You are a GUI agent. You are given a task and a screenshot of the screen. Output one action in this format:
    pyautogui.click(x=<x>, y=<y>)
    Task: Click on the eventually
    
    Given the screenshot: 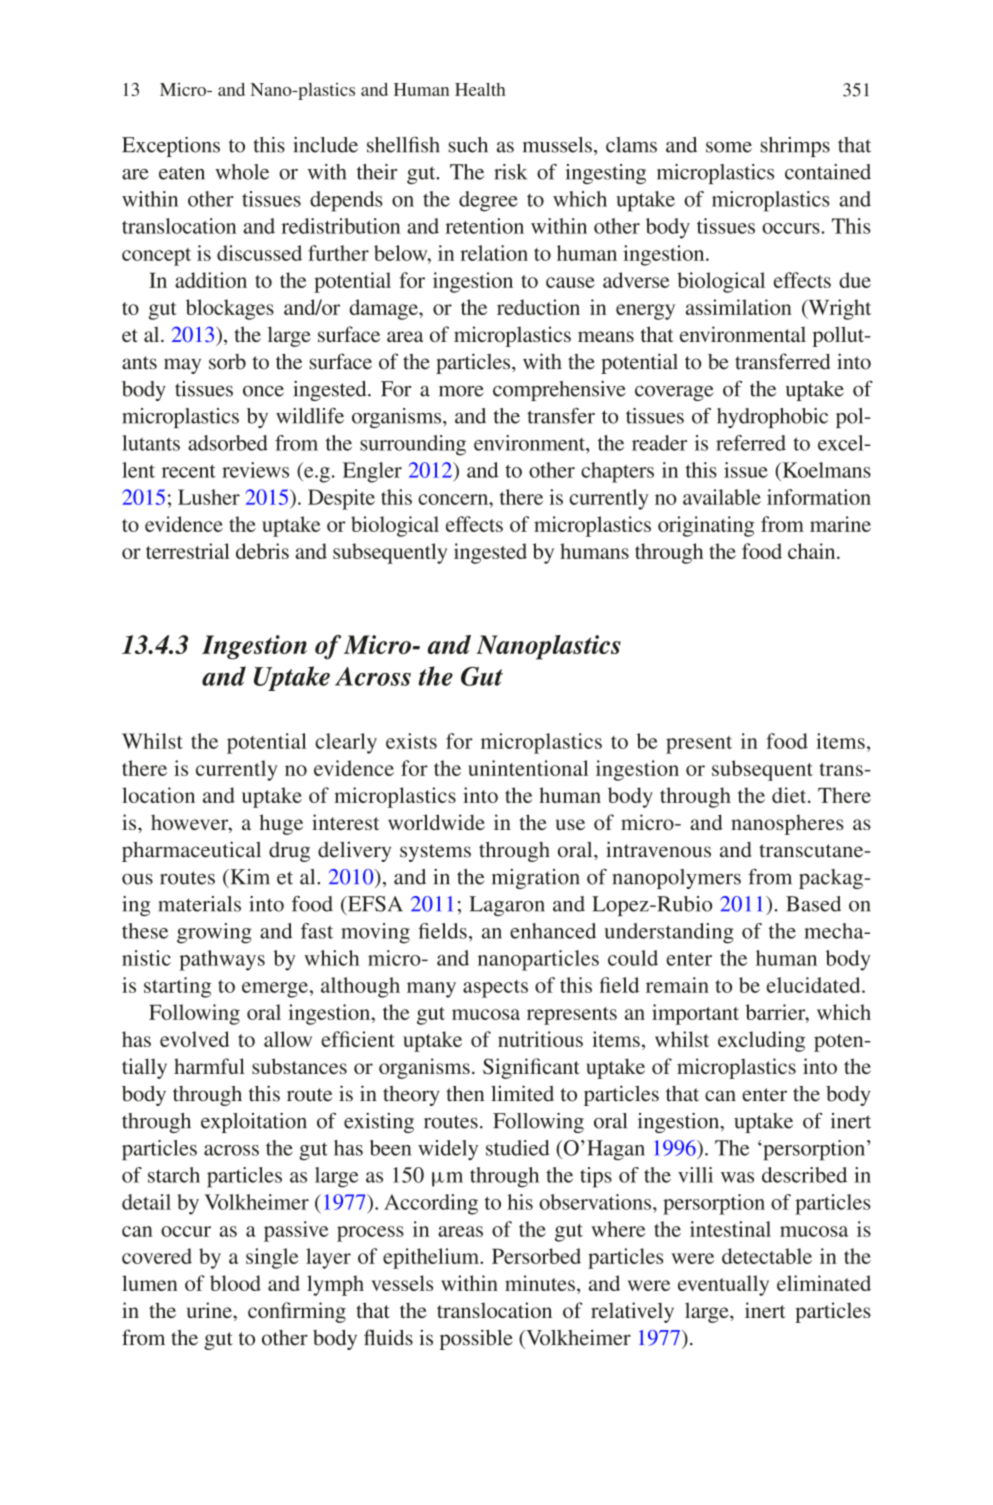 What is the action you would take?
    pyautogui.click(x=723, y=1285)
